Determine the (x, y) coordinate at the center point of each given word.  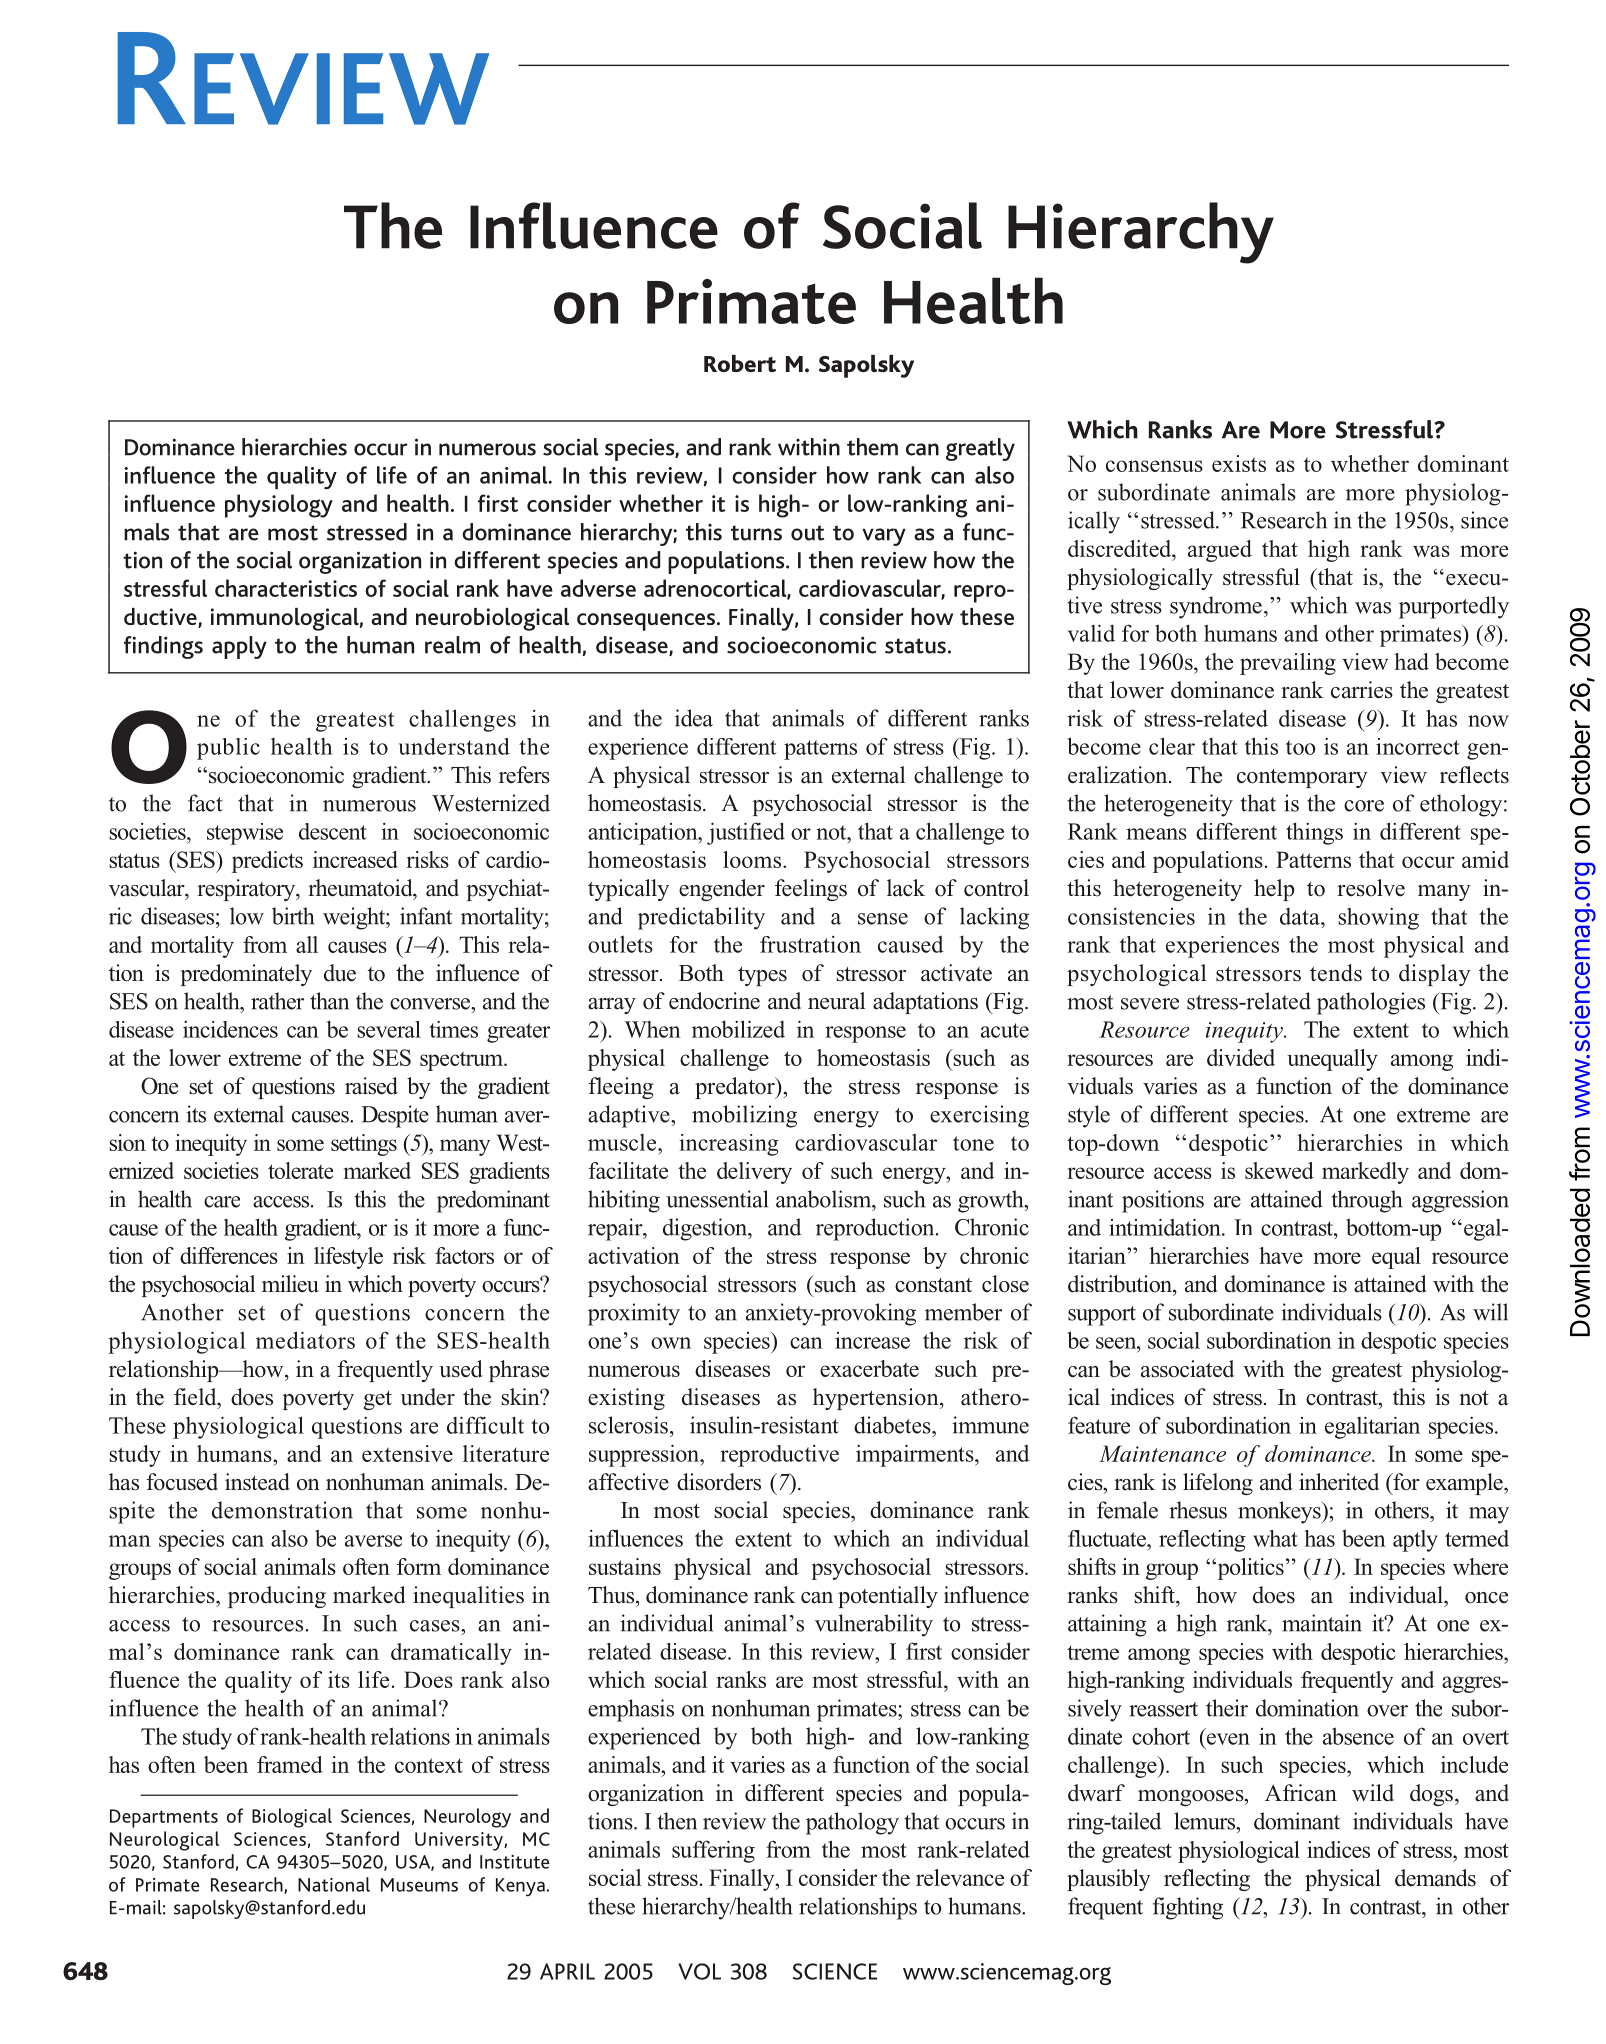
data (1301, 916)
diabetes (893, 1425)
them (872, 447)
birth (293, 916)
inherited (1339, 1482)
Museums (419, 1885)
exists (1239, 463)
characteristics (286, 588)
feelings (811, 890)
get (378, 1400)
